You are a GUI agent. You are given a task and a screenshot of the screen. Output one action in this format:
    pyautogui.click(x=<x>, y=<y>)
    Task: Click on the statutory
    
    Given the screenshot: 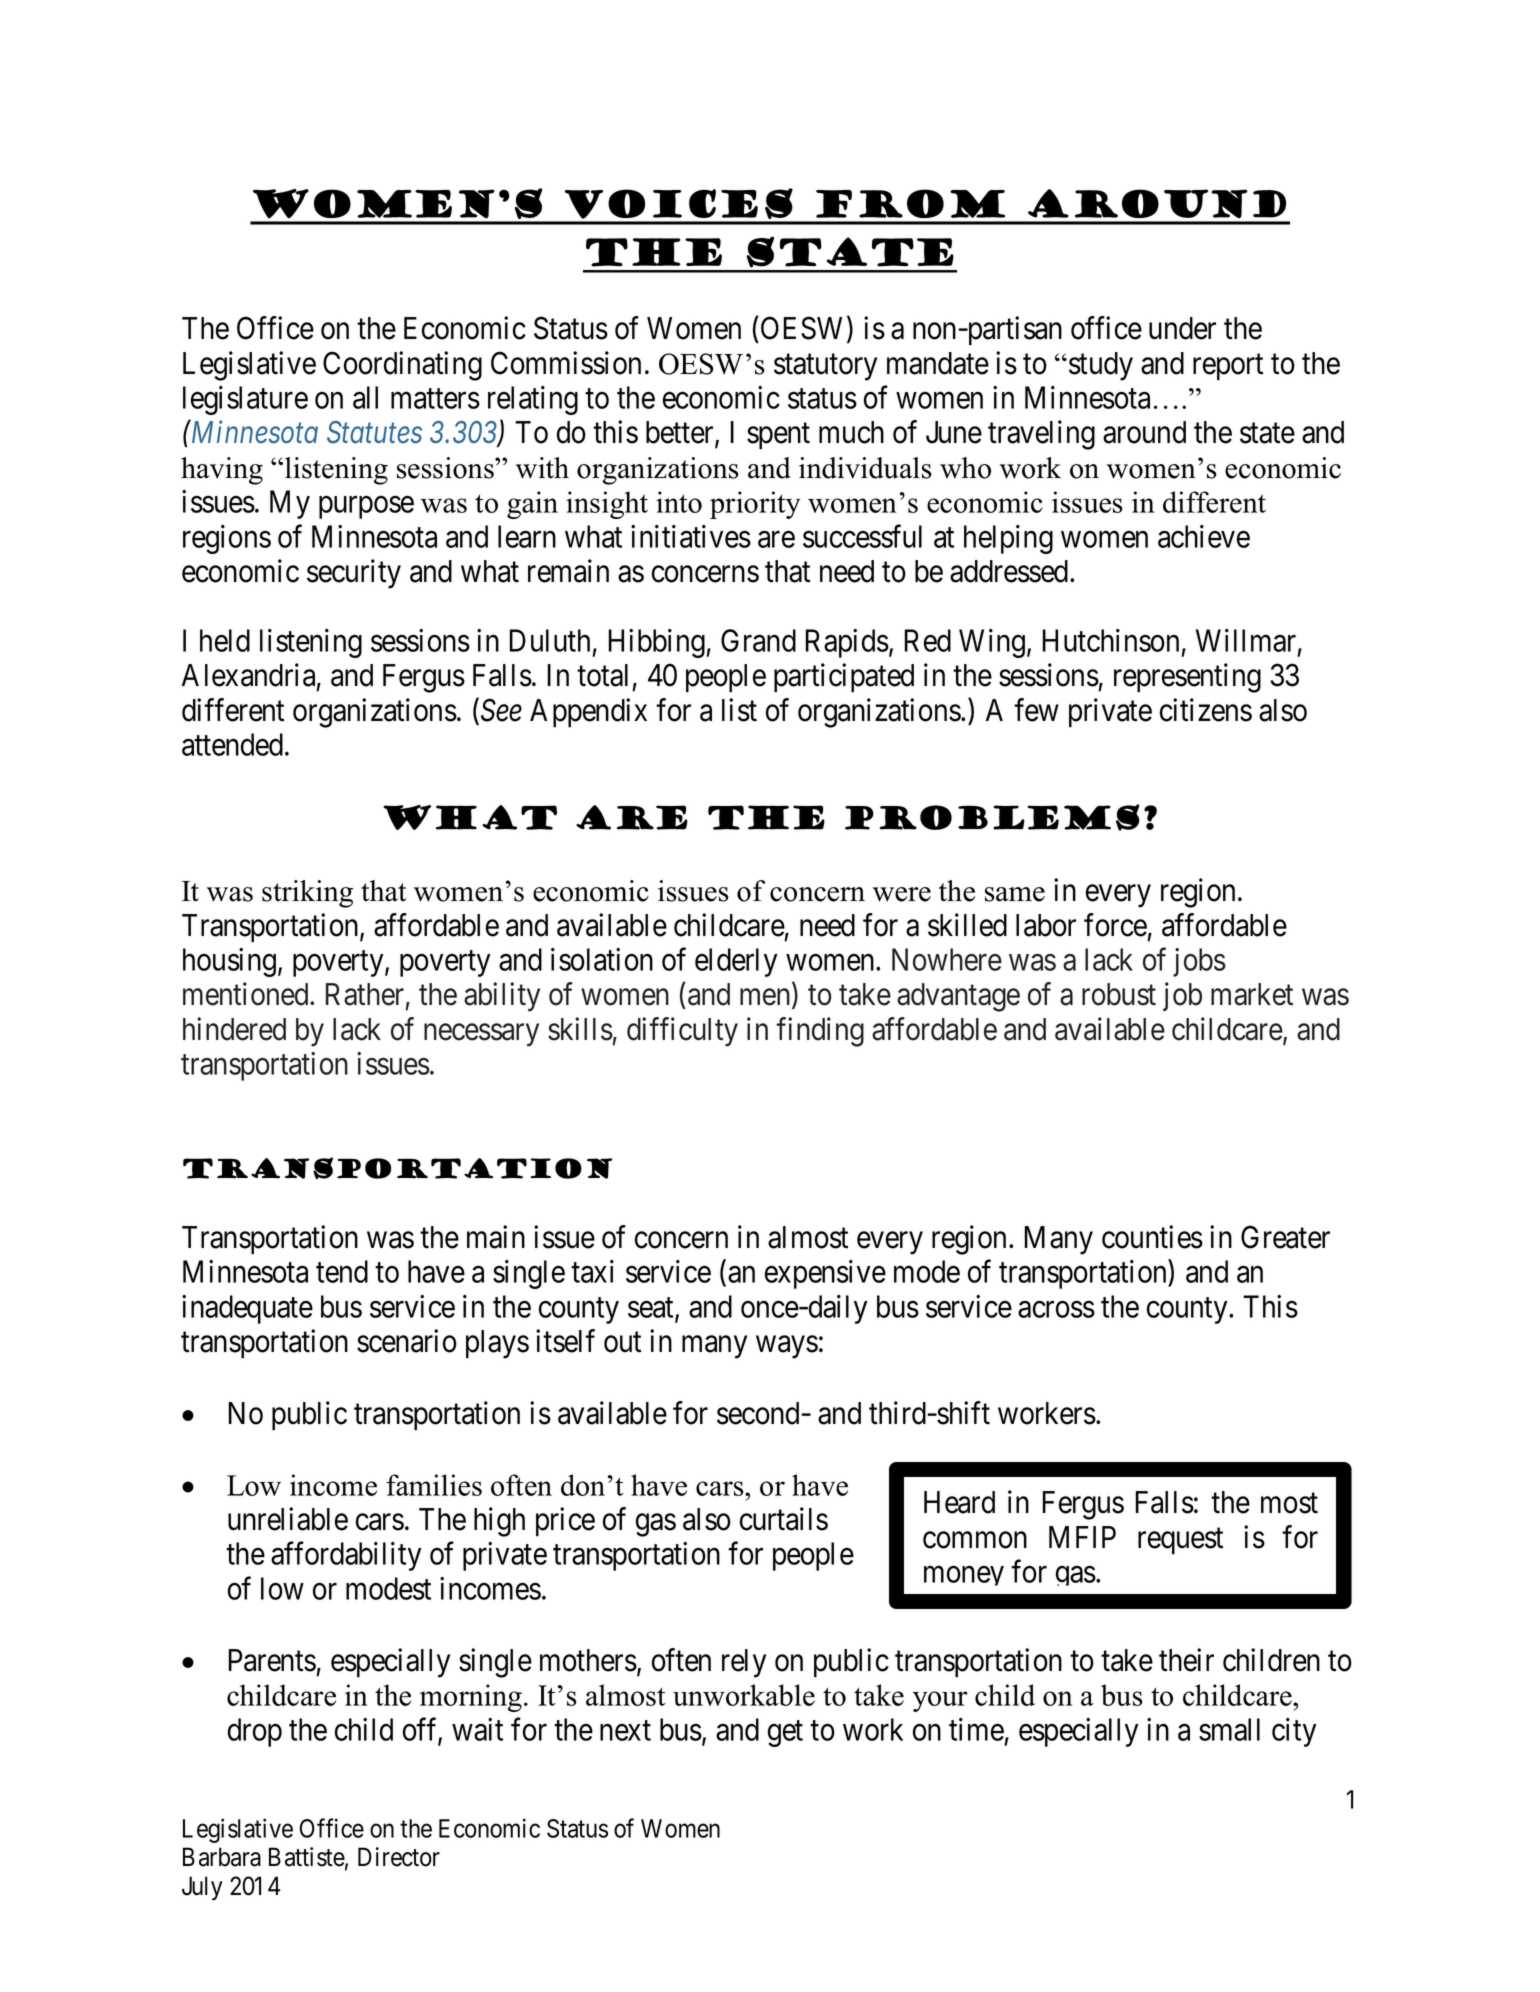 What is the action you would take?
    pyautogui.click(x=825, y=367)
